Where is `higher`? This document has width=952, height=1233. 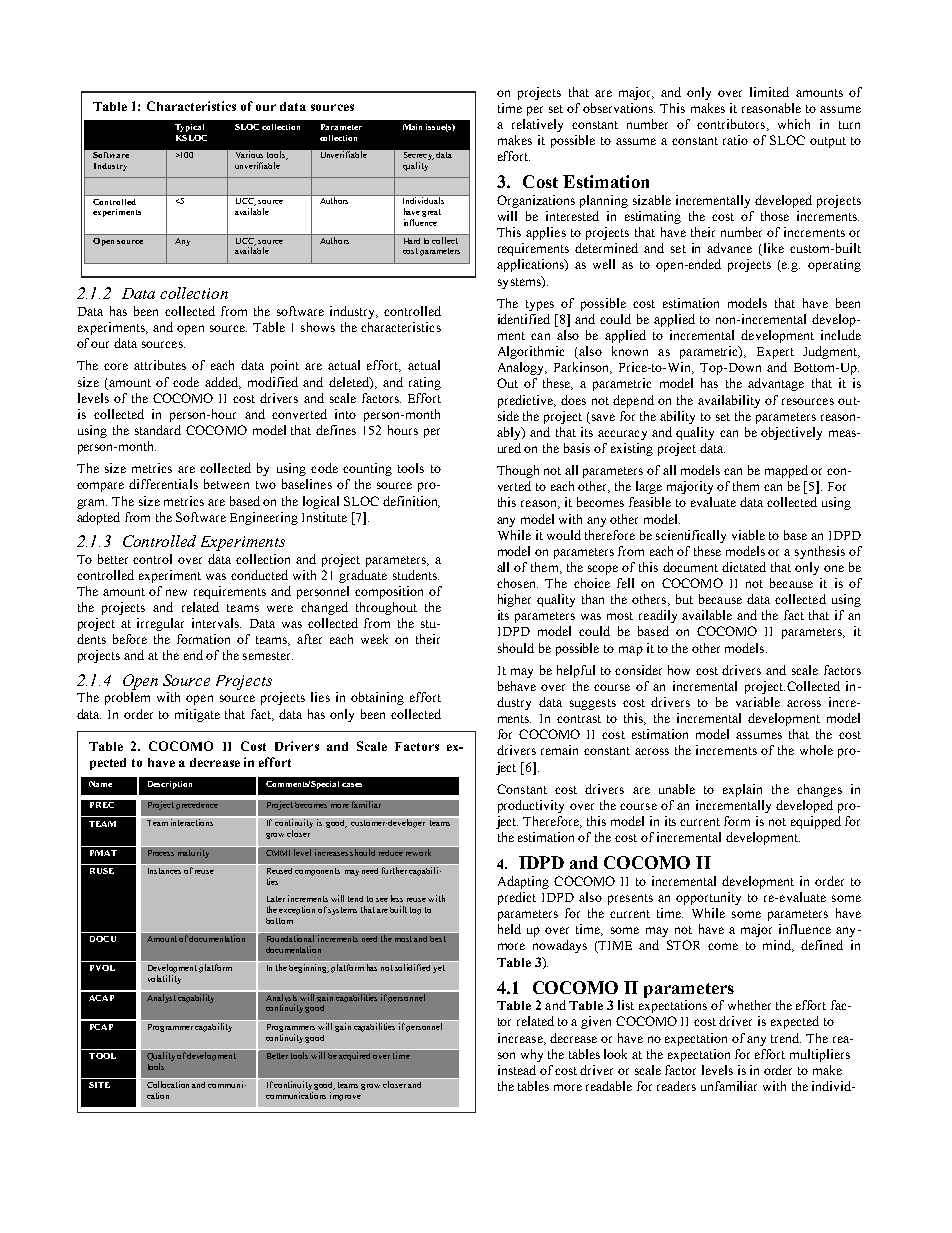 higher is located at coordinates (514, 600).
